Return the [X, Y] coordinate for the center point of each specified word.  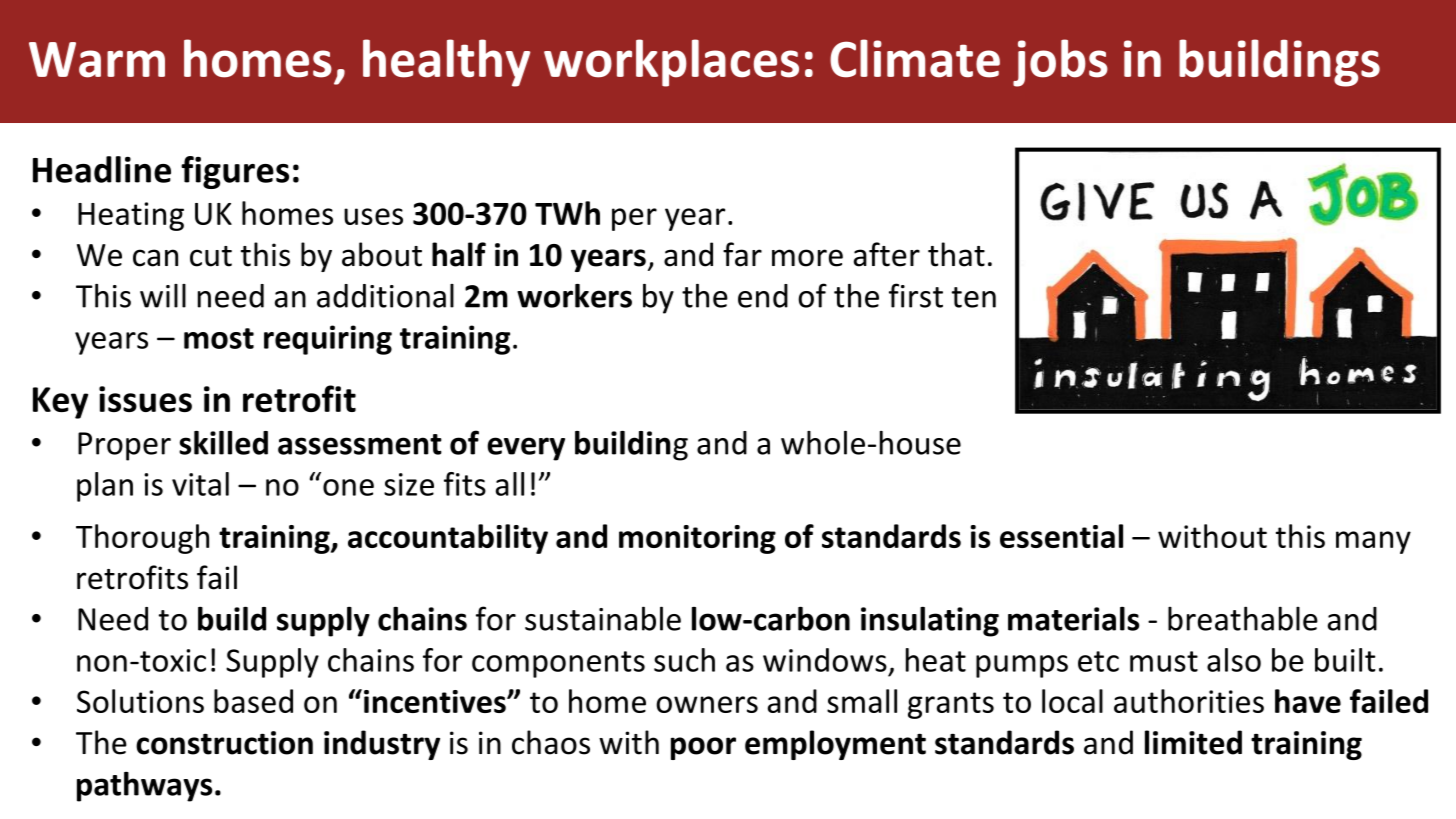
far [742, 254]
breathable [1243, 618]
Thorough [142, 539]
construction [224, 743]
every [526, 449]
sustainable [603, 618]
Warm [97, 60]
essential [1061, 536]
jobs [1060, 63]
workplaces [671, 63]
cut [211, 256]
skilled [223, 443]
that [956, 254]
